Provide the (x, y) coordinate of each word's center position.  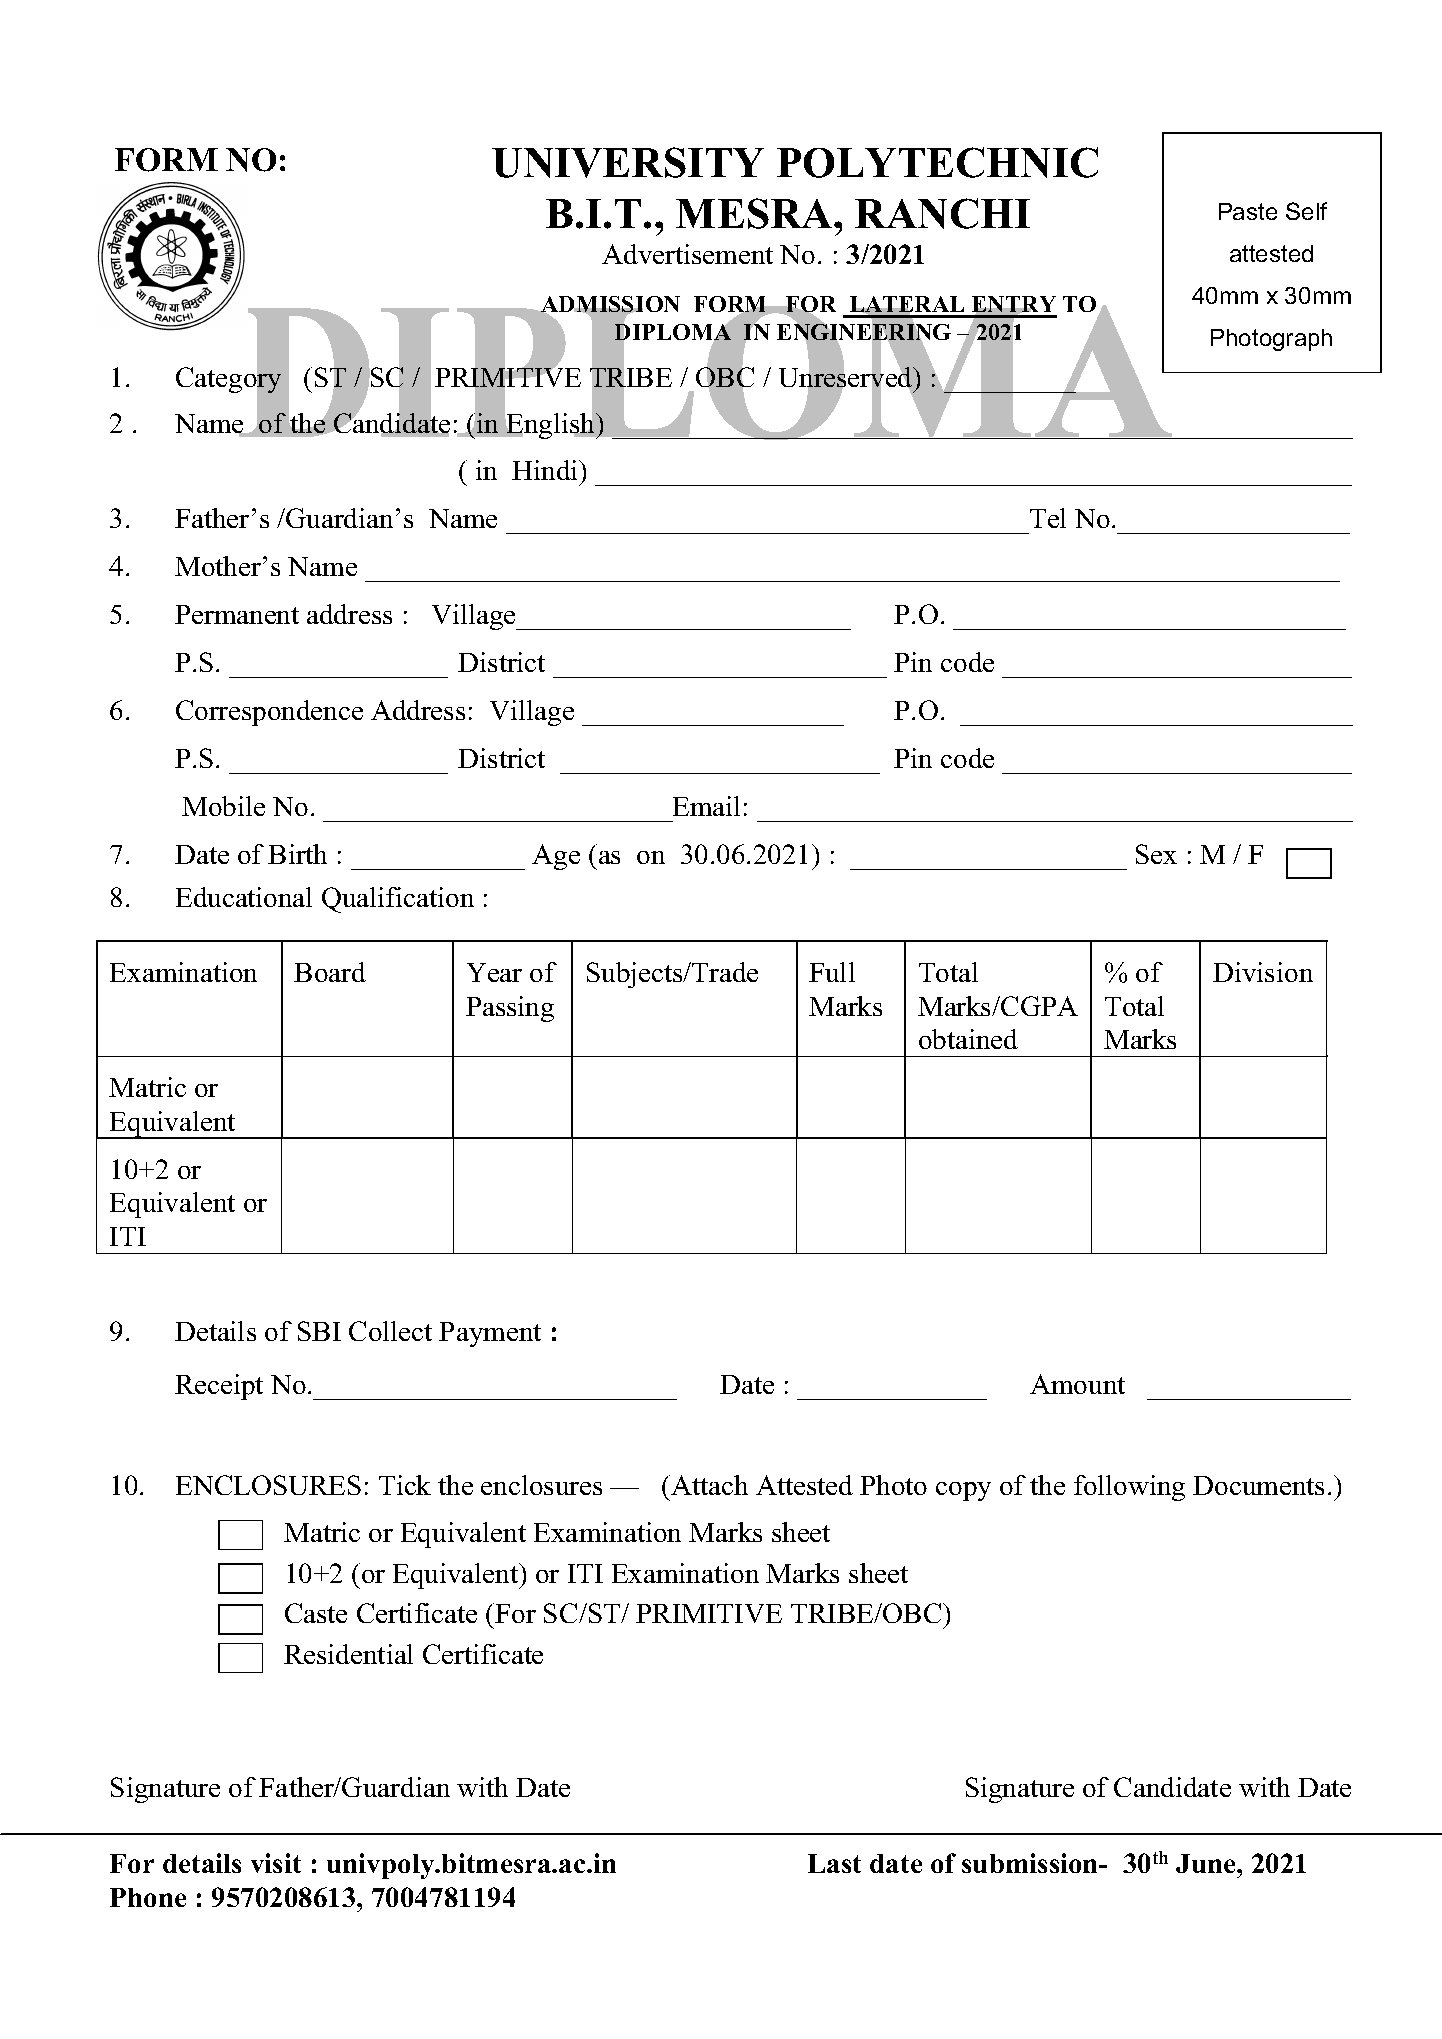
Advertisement (687, 254)
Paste (1248, 211)
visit (276, 1863)
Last (834, 1863)
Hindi (546, 470)
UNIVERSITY (628, 162)
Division (1263, 972)
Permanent (237, 614)
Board (330, 972)
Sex (1156, 854)
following (1129, 1488)
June (1207, 1863)
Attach (708, 1485)
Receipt (219, 1387)
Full (832, 972)
